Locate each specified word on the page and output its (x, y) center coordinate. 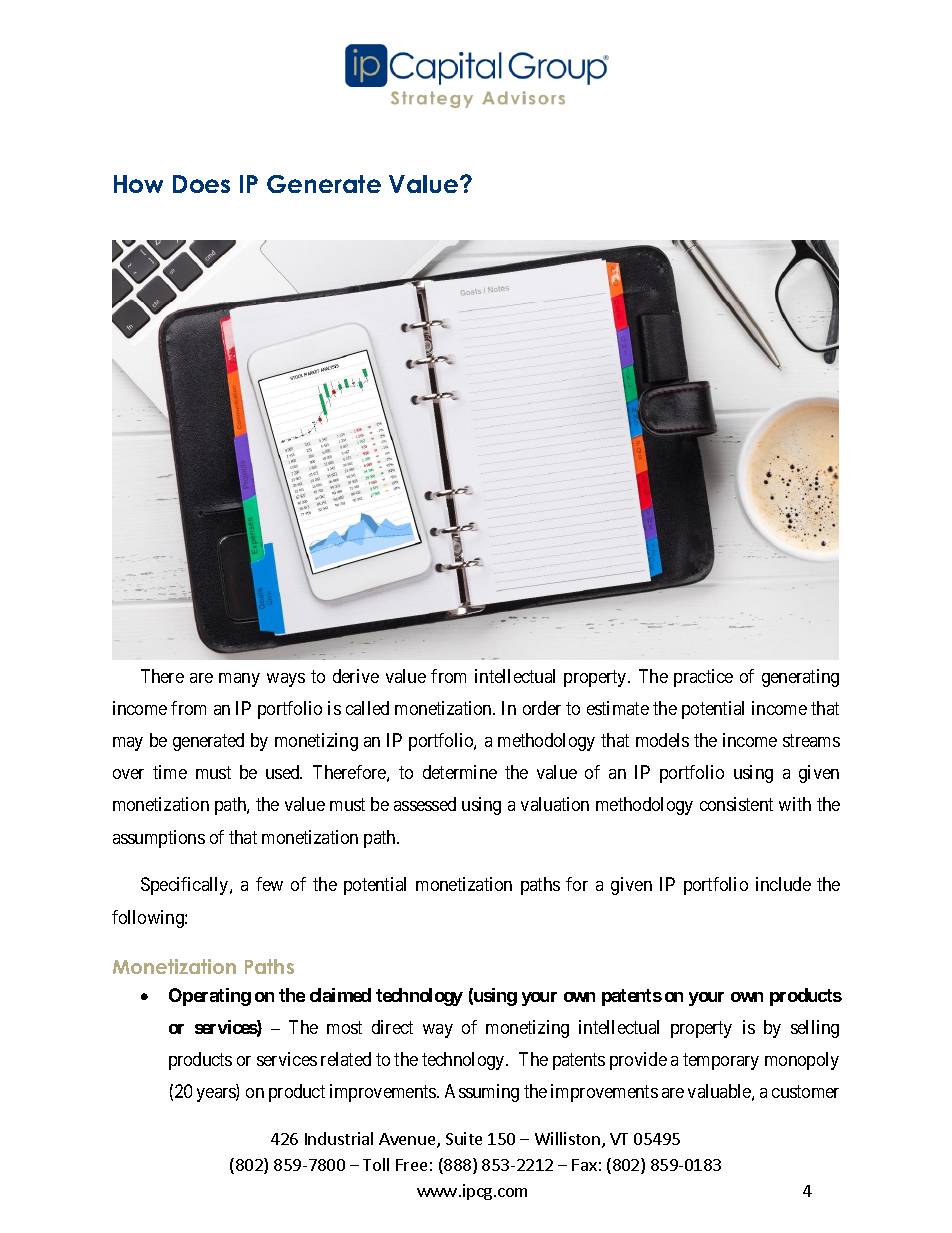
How (138, 184)
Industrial (339, 1138)
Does (201, 184)
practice (703, 678)
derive (356, 676)
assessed (425, 804)
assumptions (159, 839)
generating (800, 678)
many (239, 680)
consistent (736, 804)
